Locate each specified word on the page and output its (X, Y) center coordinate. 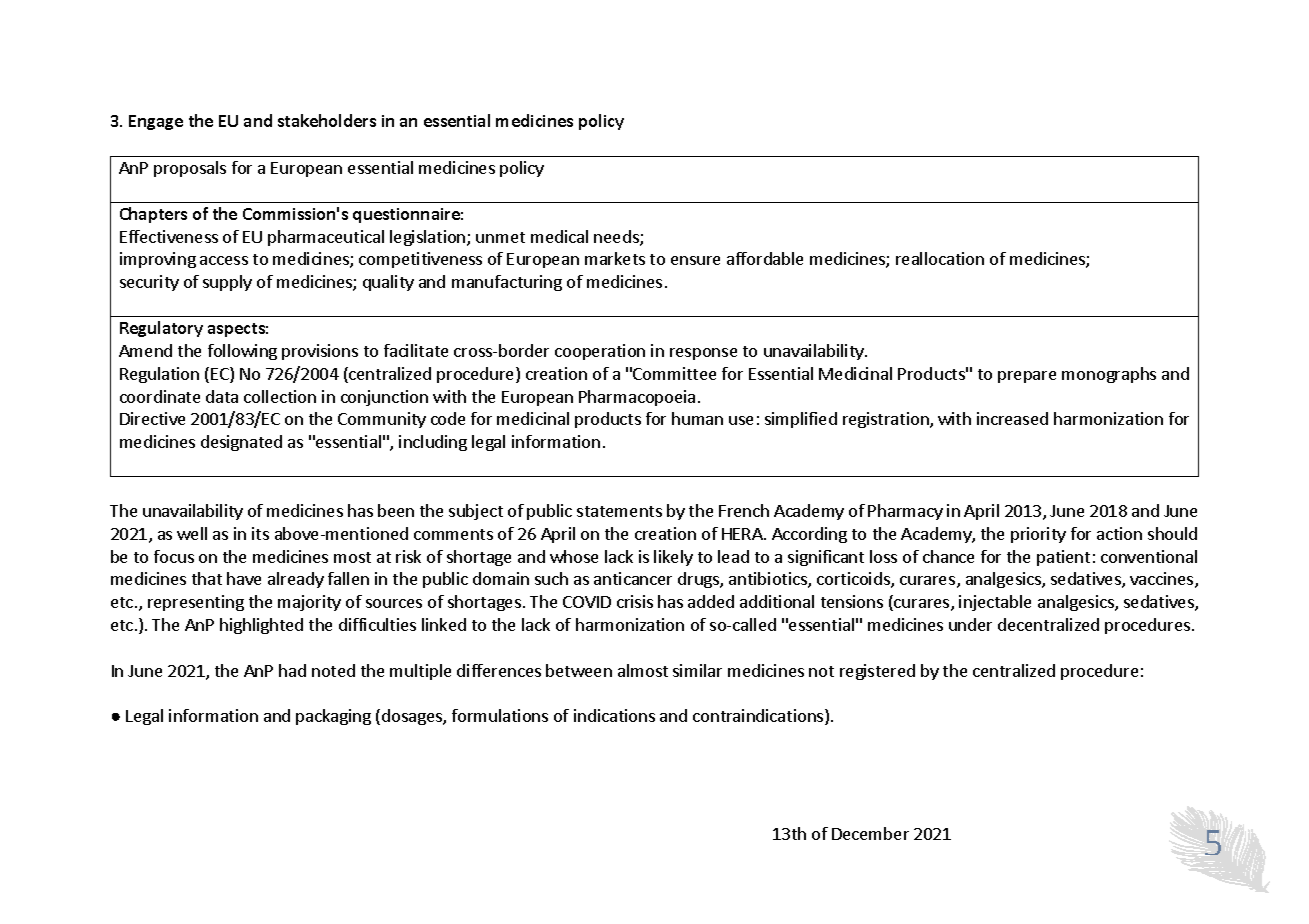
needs (617, 238)
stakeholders (327, 120)
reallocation (940, 258)
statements (619, 511)
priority (1038, 535)
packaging (333, 717)
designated (241, 443)
